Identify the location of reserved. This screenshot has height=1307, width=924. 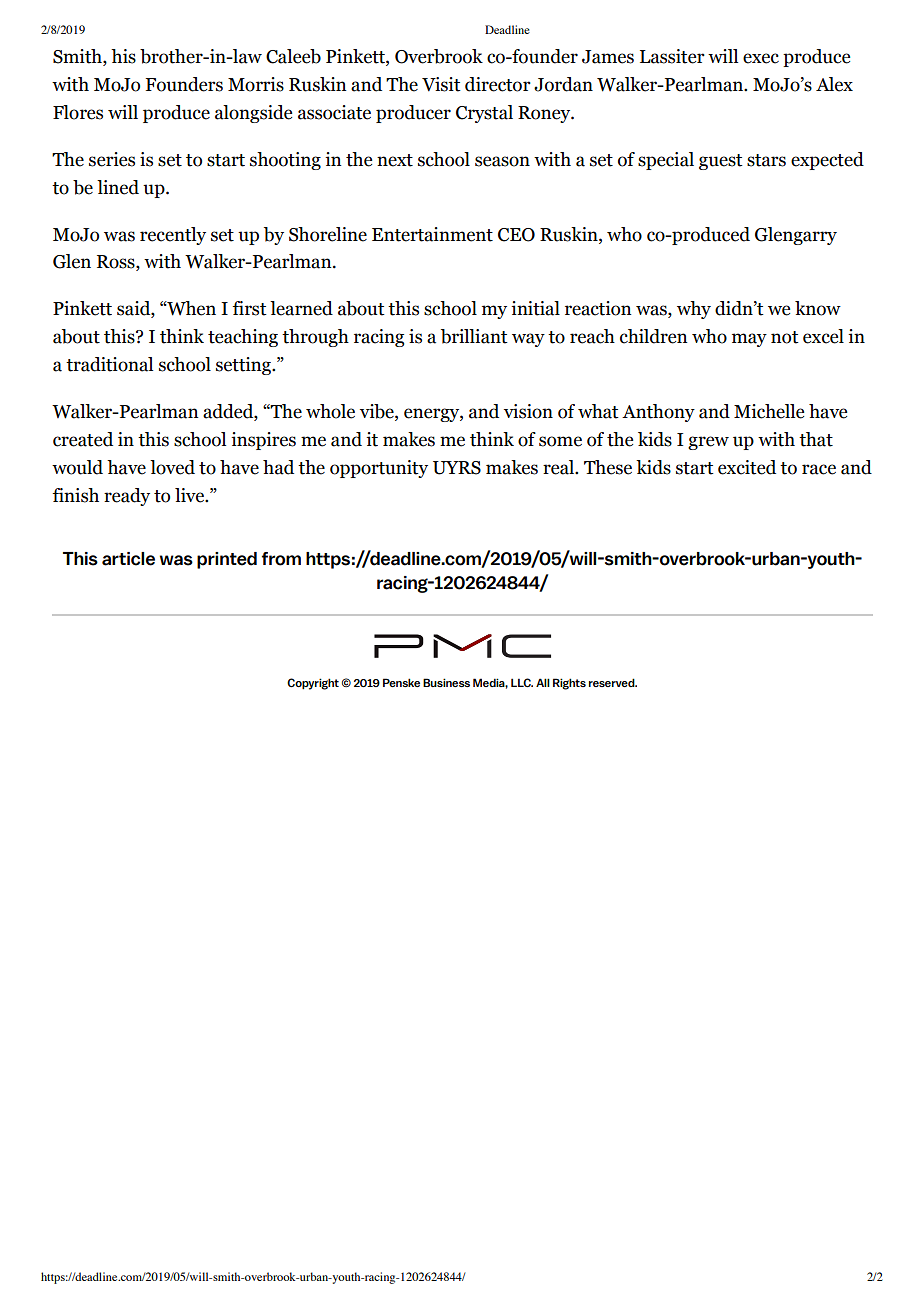
(613, 682).
